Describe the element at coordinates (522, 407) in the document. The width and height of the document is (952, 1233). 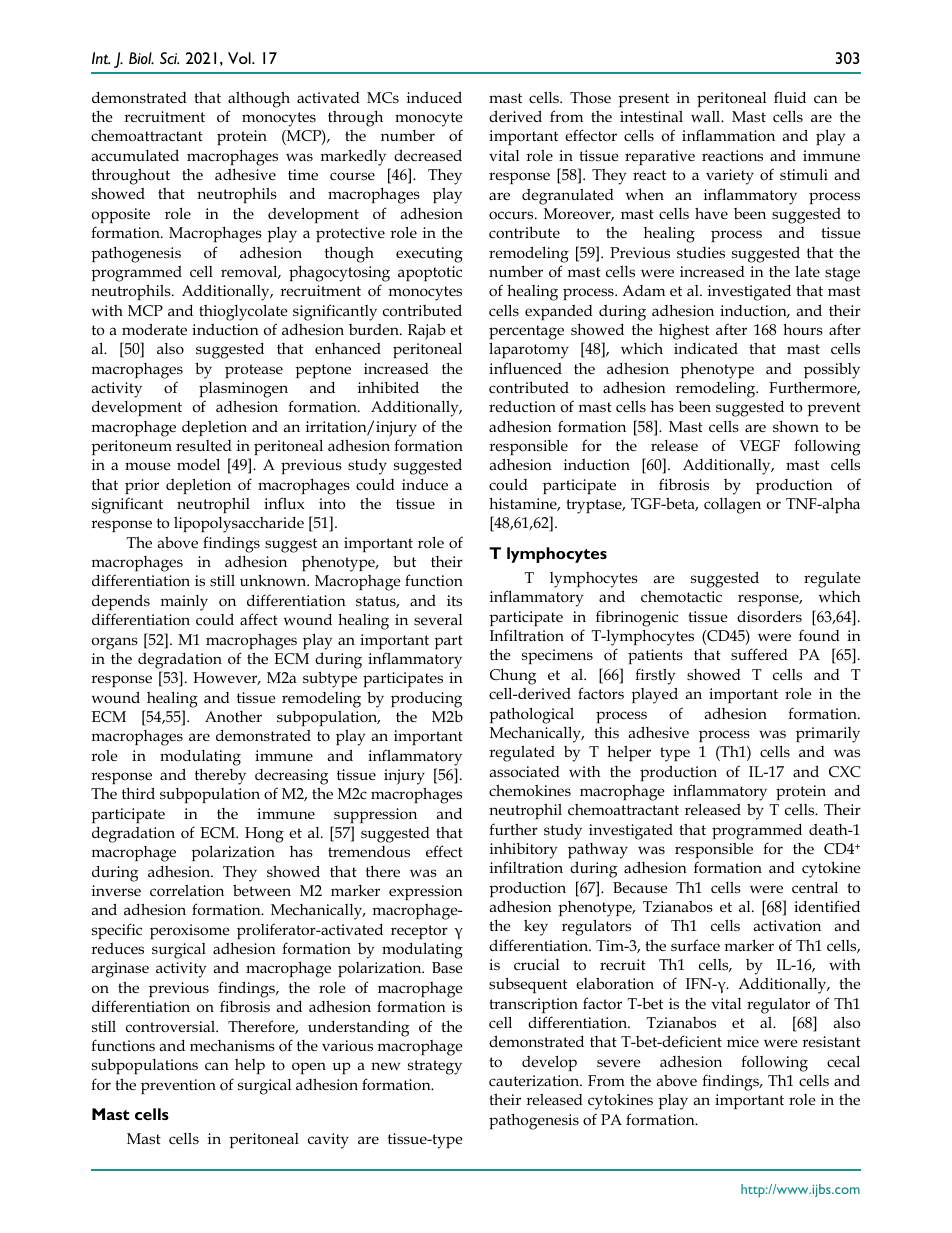
I see `reduction` at that location.
